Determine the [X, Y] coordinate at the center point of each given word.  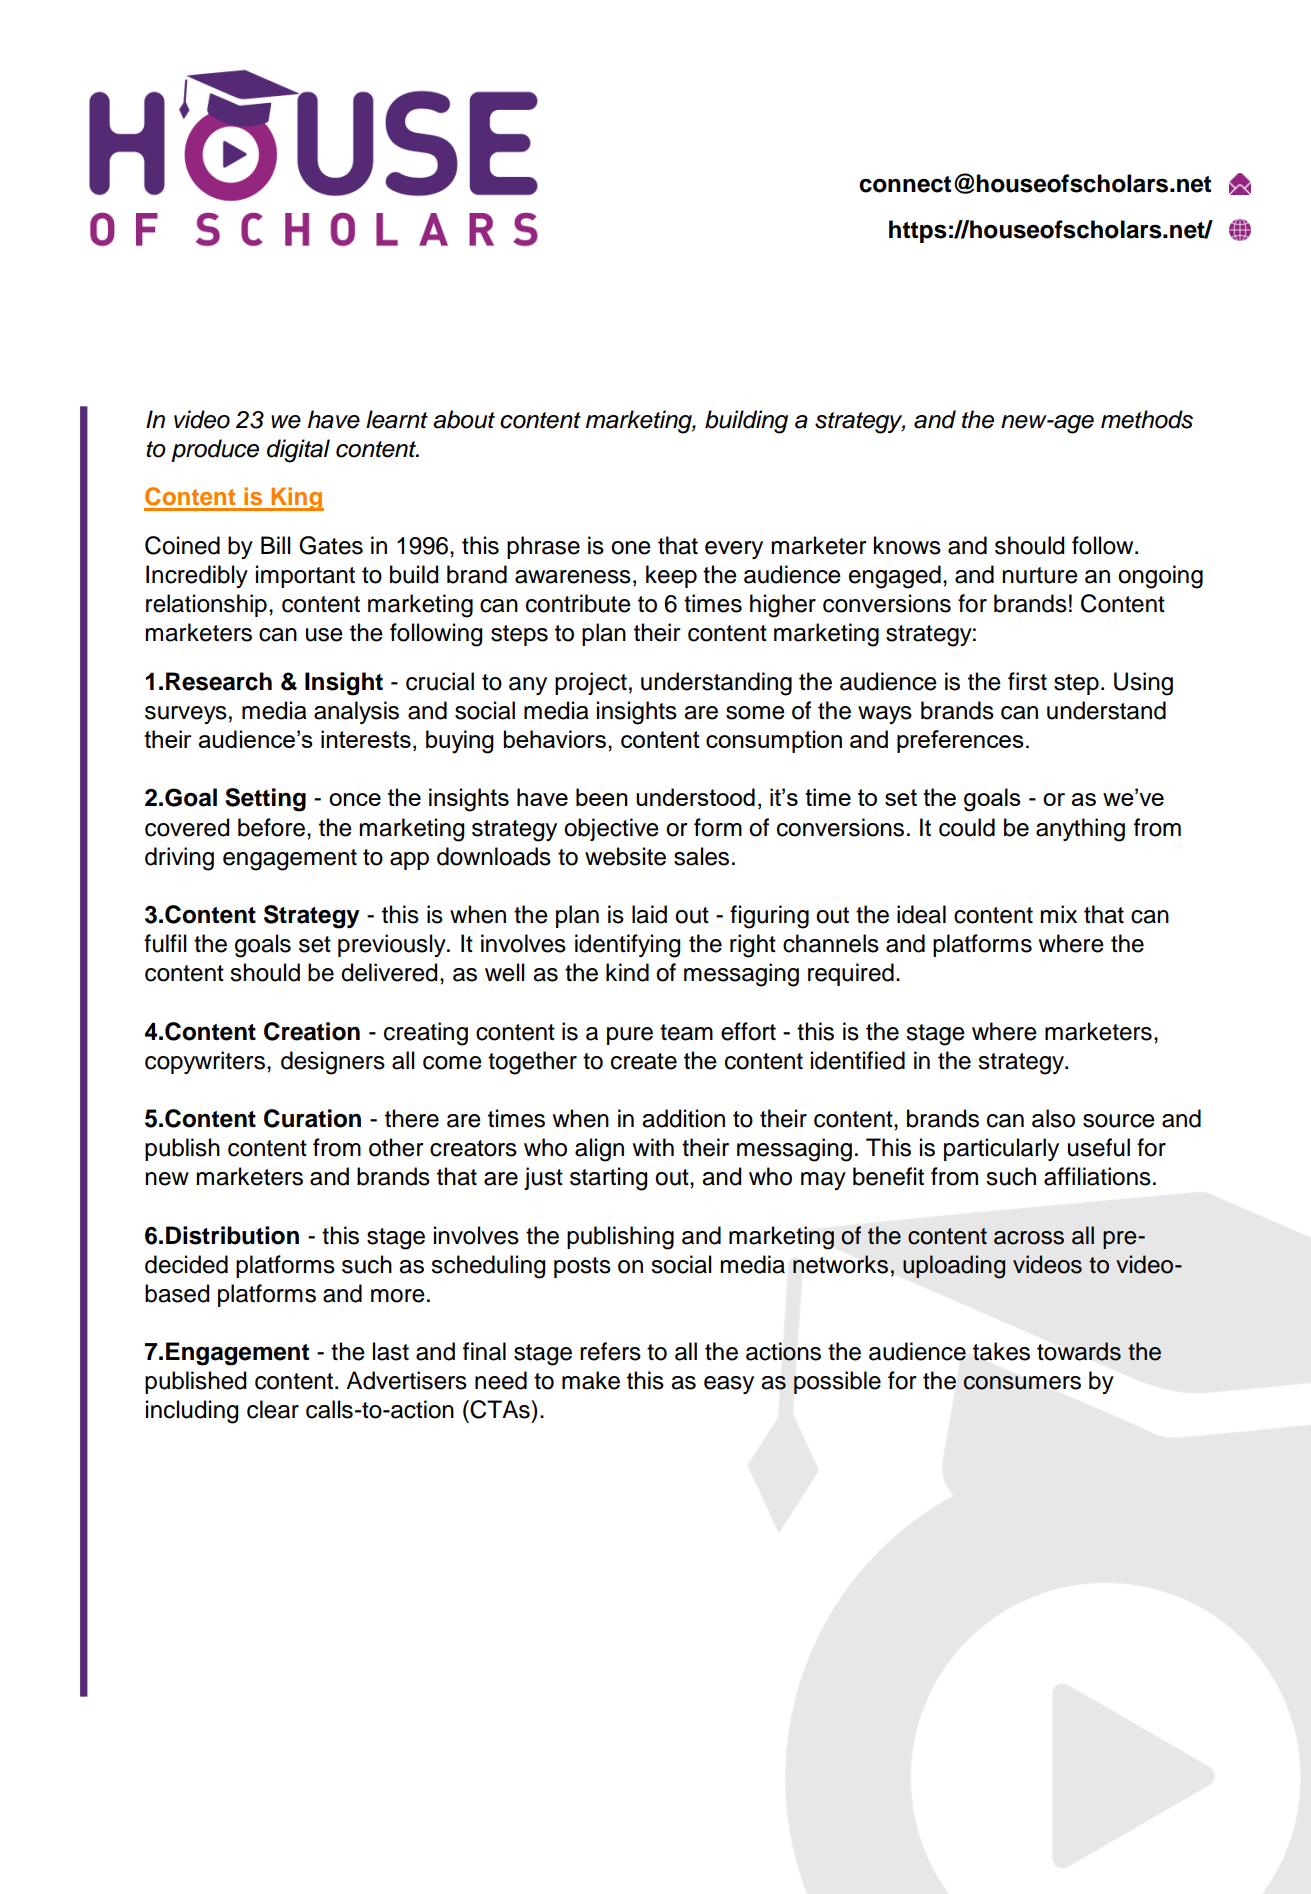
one [631, 548]
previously [393, 945]
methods [1147, 419]
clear [273, 1409]
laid [649, 914]
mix [1058, 914]
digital [298, 451]
